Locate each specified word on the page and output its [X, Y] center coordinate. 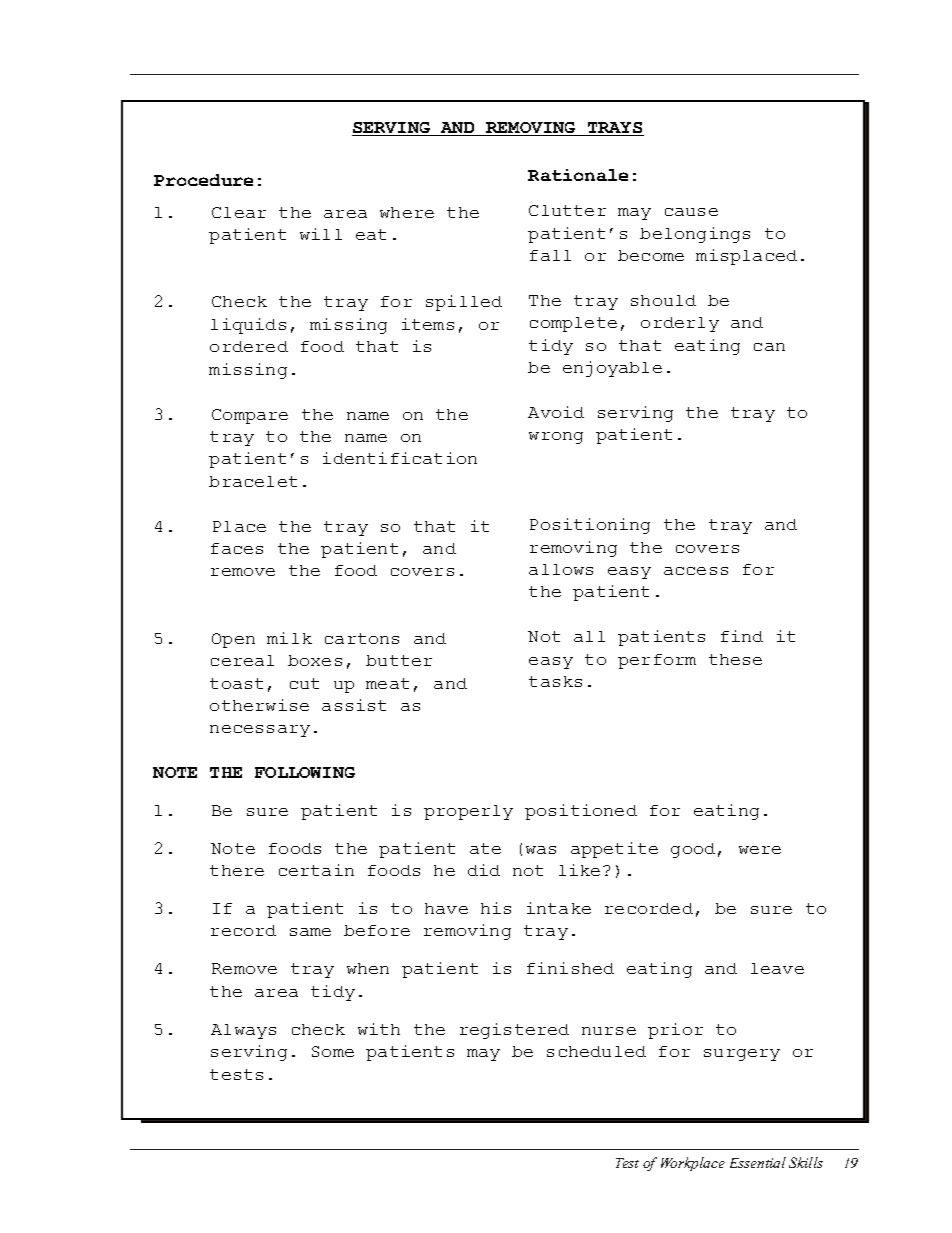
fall [550, 255]
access [696, 571]
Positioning [590, 526]
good [693, 850]
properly [468, 812]
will [321, 234]
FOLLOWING [305, 772]
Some [333, 1051]
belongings [695, 235]
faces [237, 548]
